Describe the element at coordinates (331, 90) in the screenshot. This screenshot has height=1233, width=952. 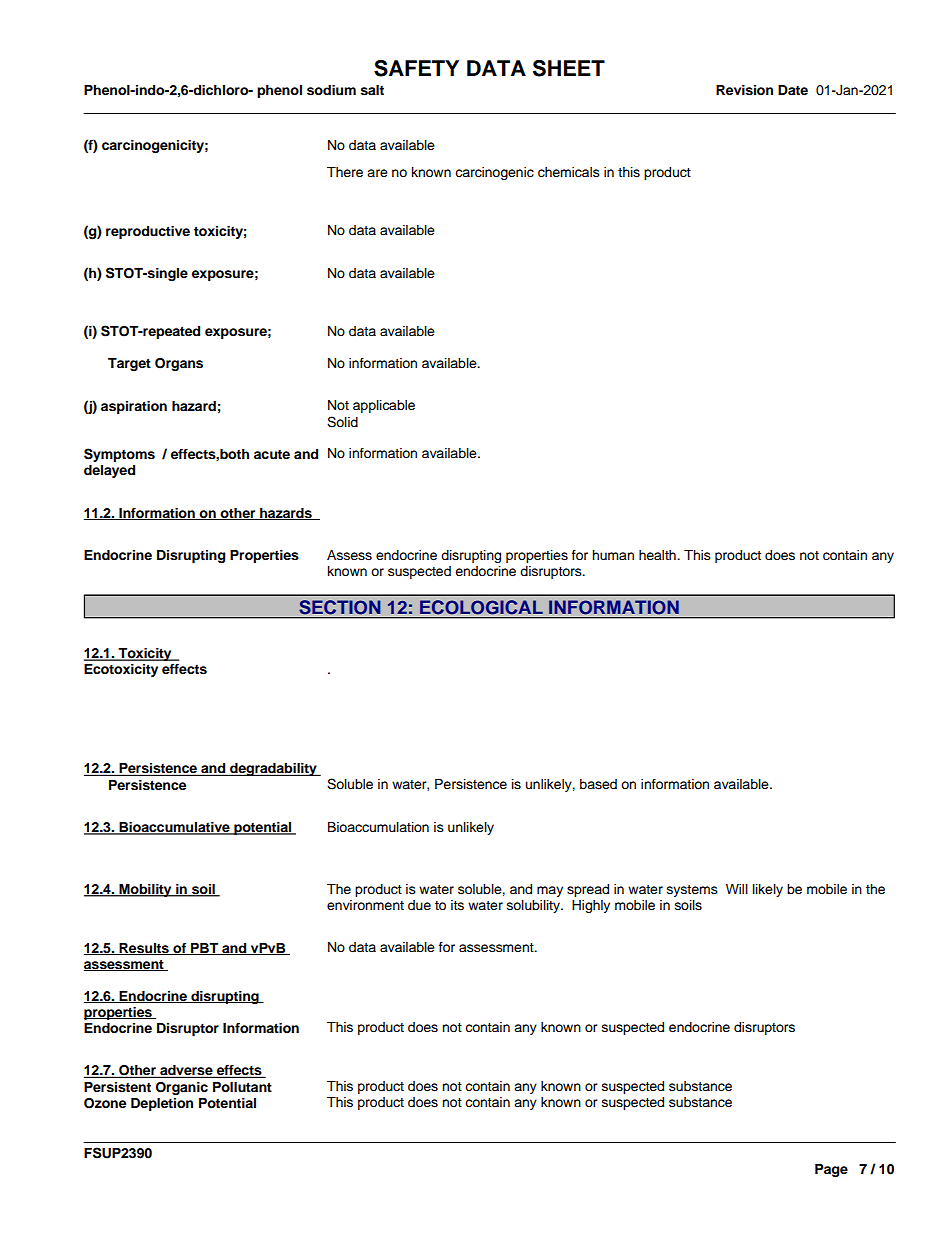
I see `sodium` at that location.
